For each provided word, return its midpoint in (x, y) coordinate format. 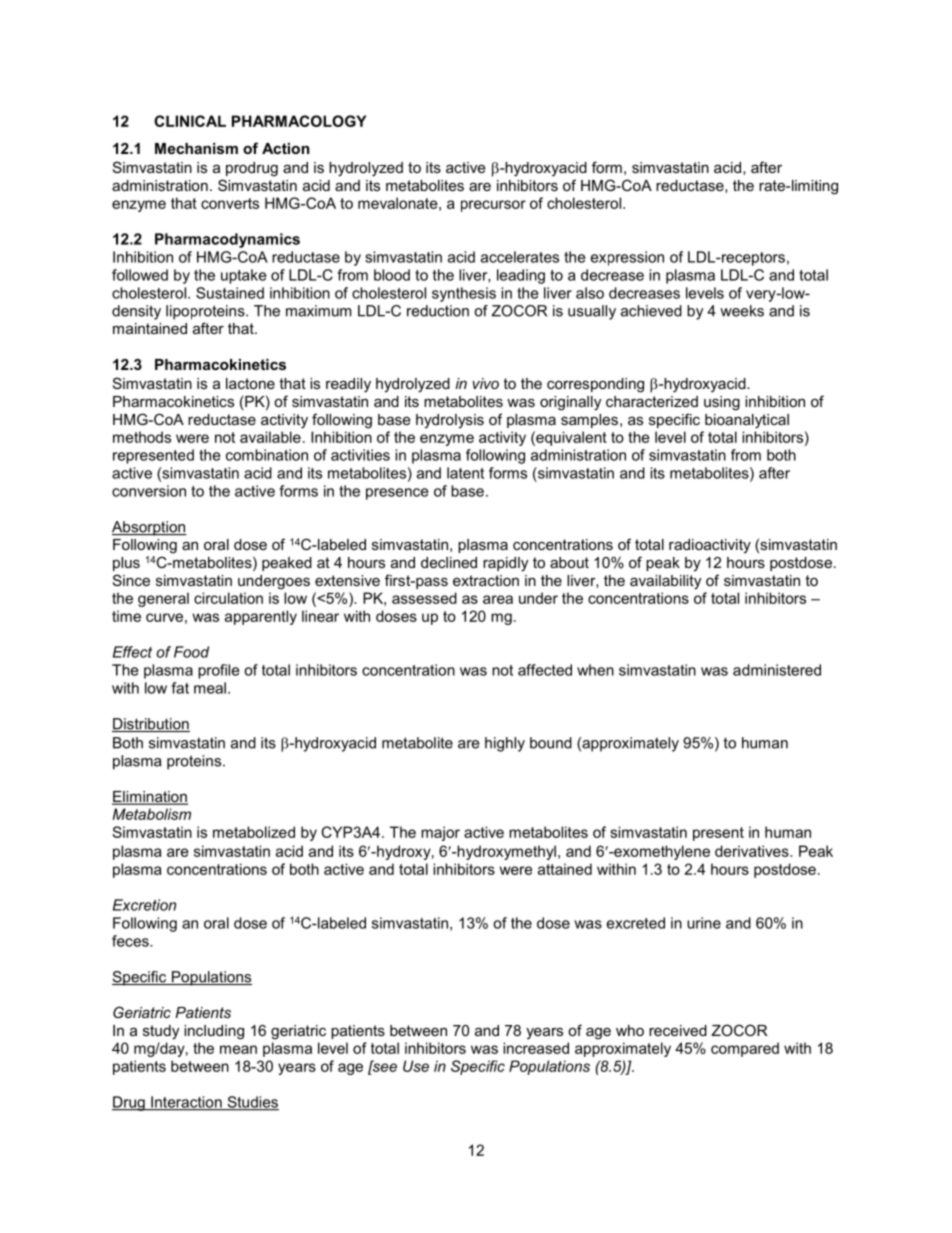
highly (505, 744)
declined (449, 562)
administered (777, 670)
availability (665, 582)
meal (210, 688)
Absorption (149, 528)
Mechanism (196, 148)
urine (704, 923)
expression (627, 258)
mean (238, 1049)
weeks (742, 311)
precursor (493, 206)
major (440, 833)
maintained (150, 328)
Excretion (144, 905)
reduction (438, 311)
